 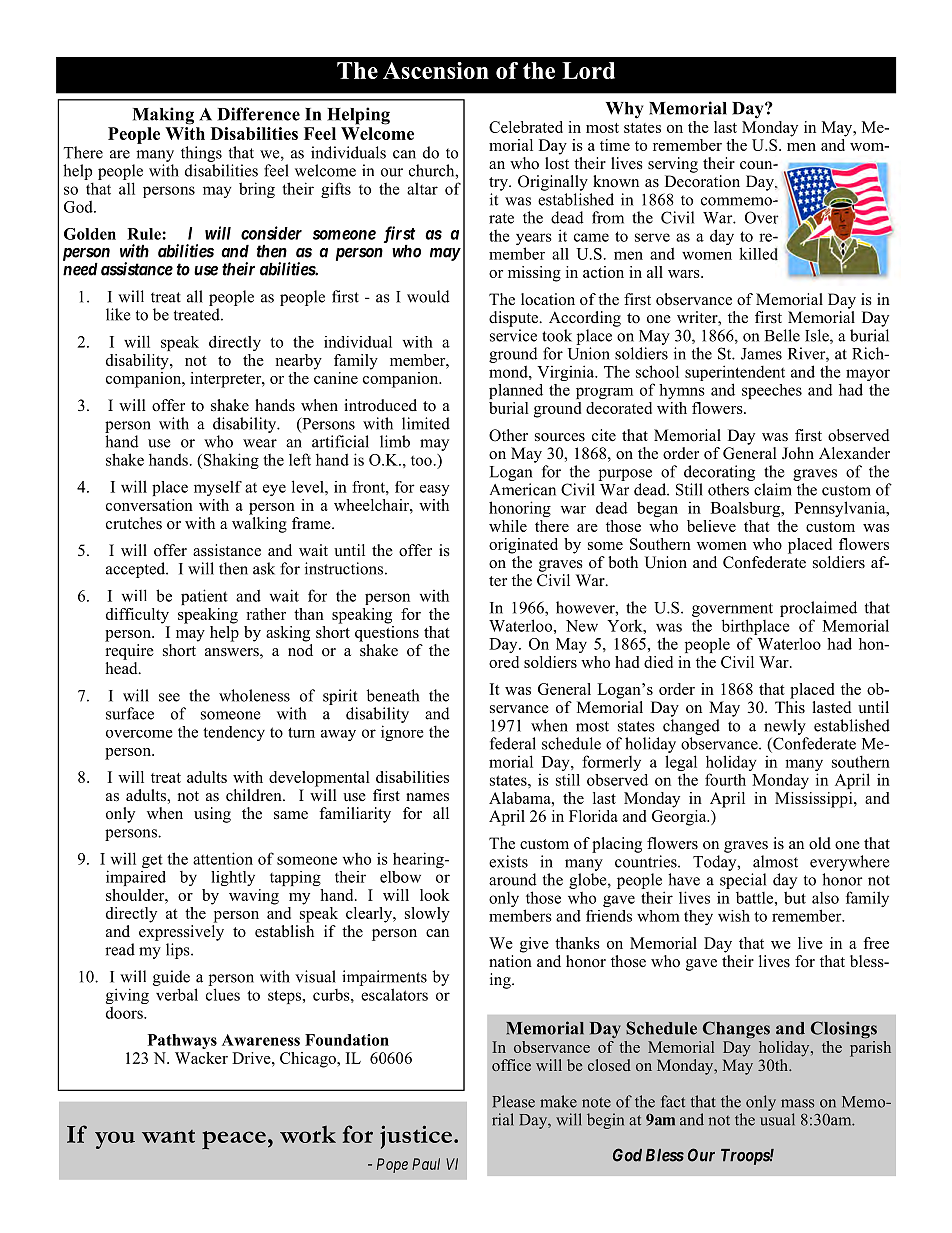 What do you see at coordinates (777, 1119) in the screenshot?
I see `usual` at bounding box center [777, 1119].
